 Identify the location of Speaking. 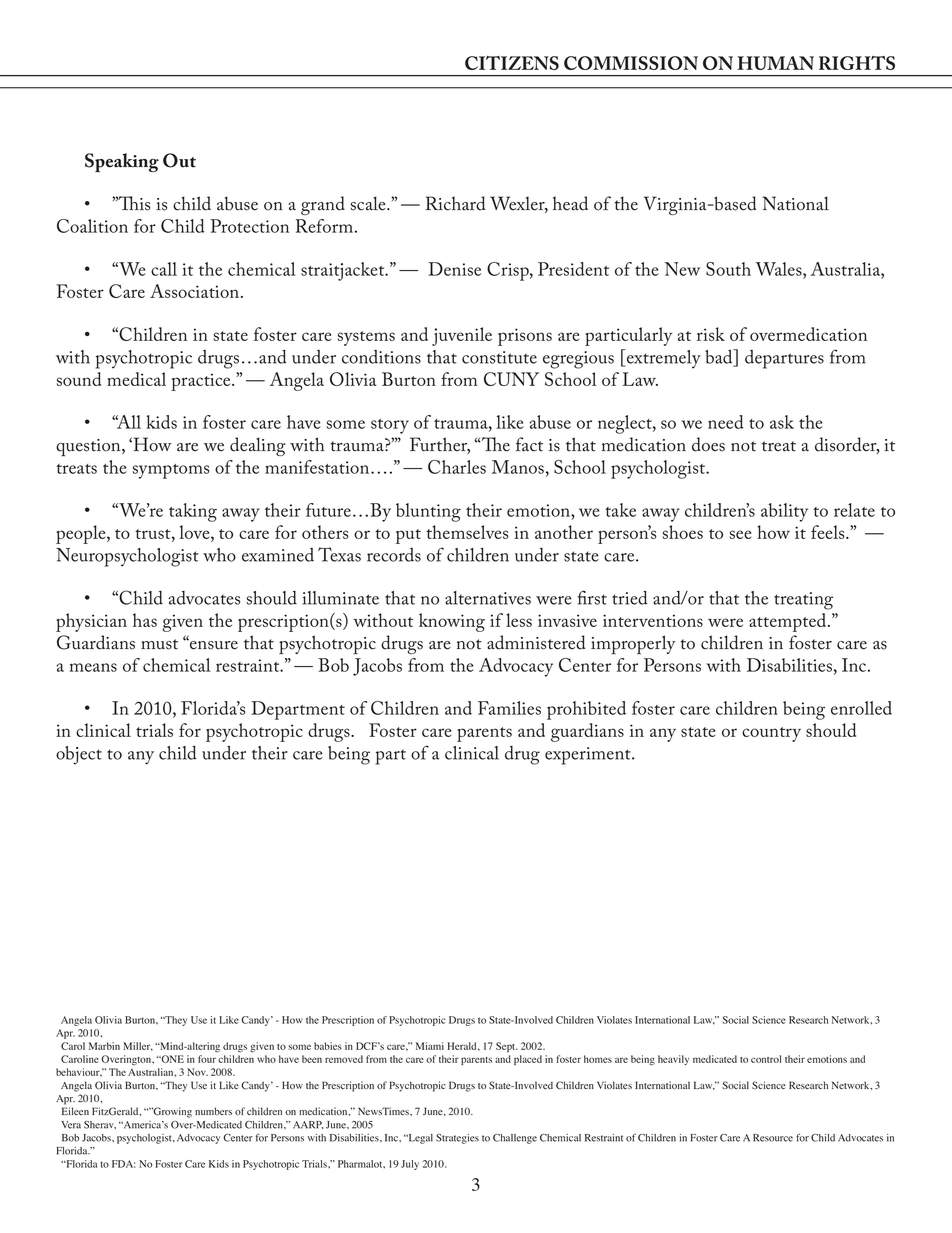
(122, 162).
